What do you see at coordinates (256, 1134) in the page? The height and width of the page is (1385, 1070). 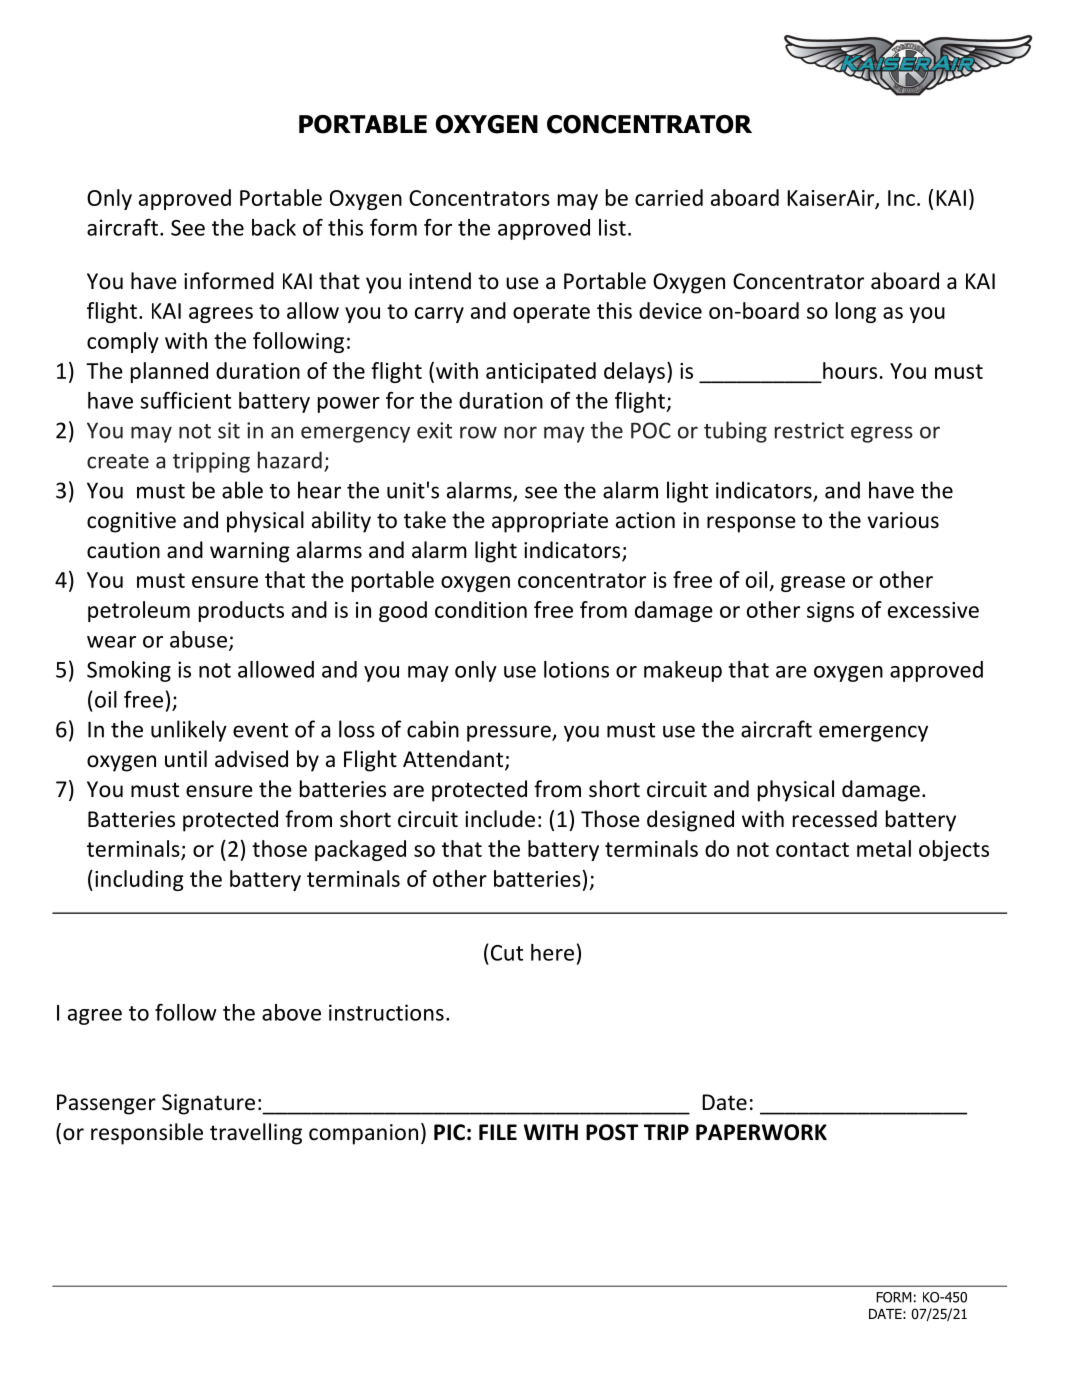 I see `travelling` at bounding box center [256, 1134].
